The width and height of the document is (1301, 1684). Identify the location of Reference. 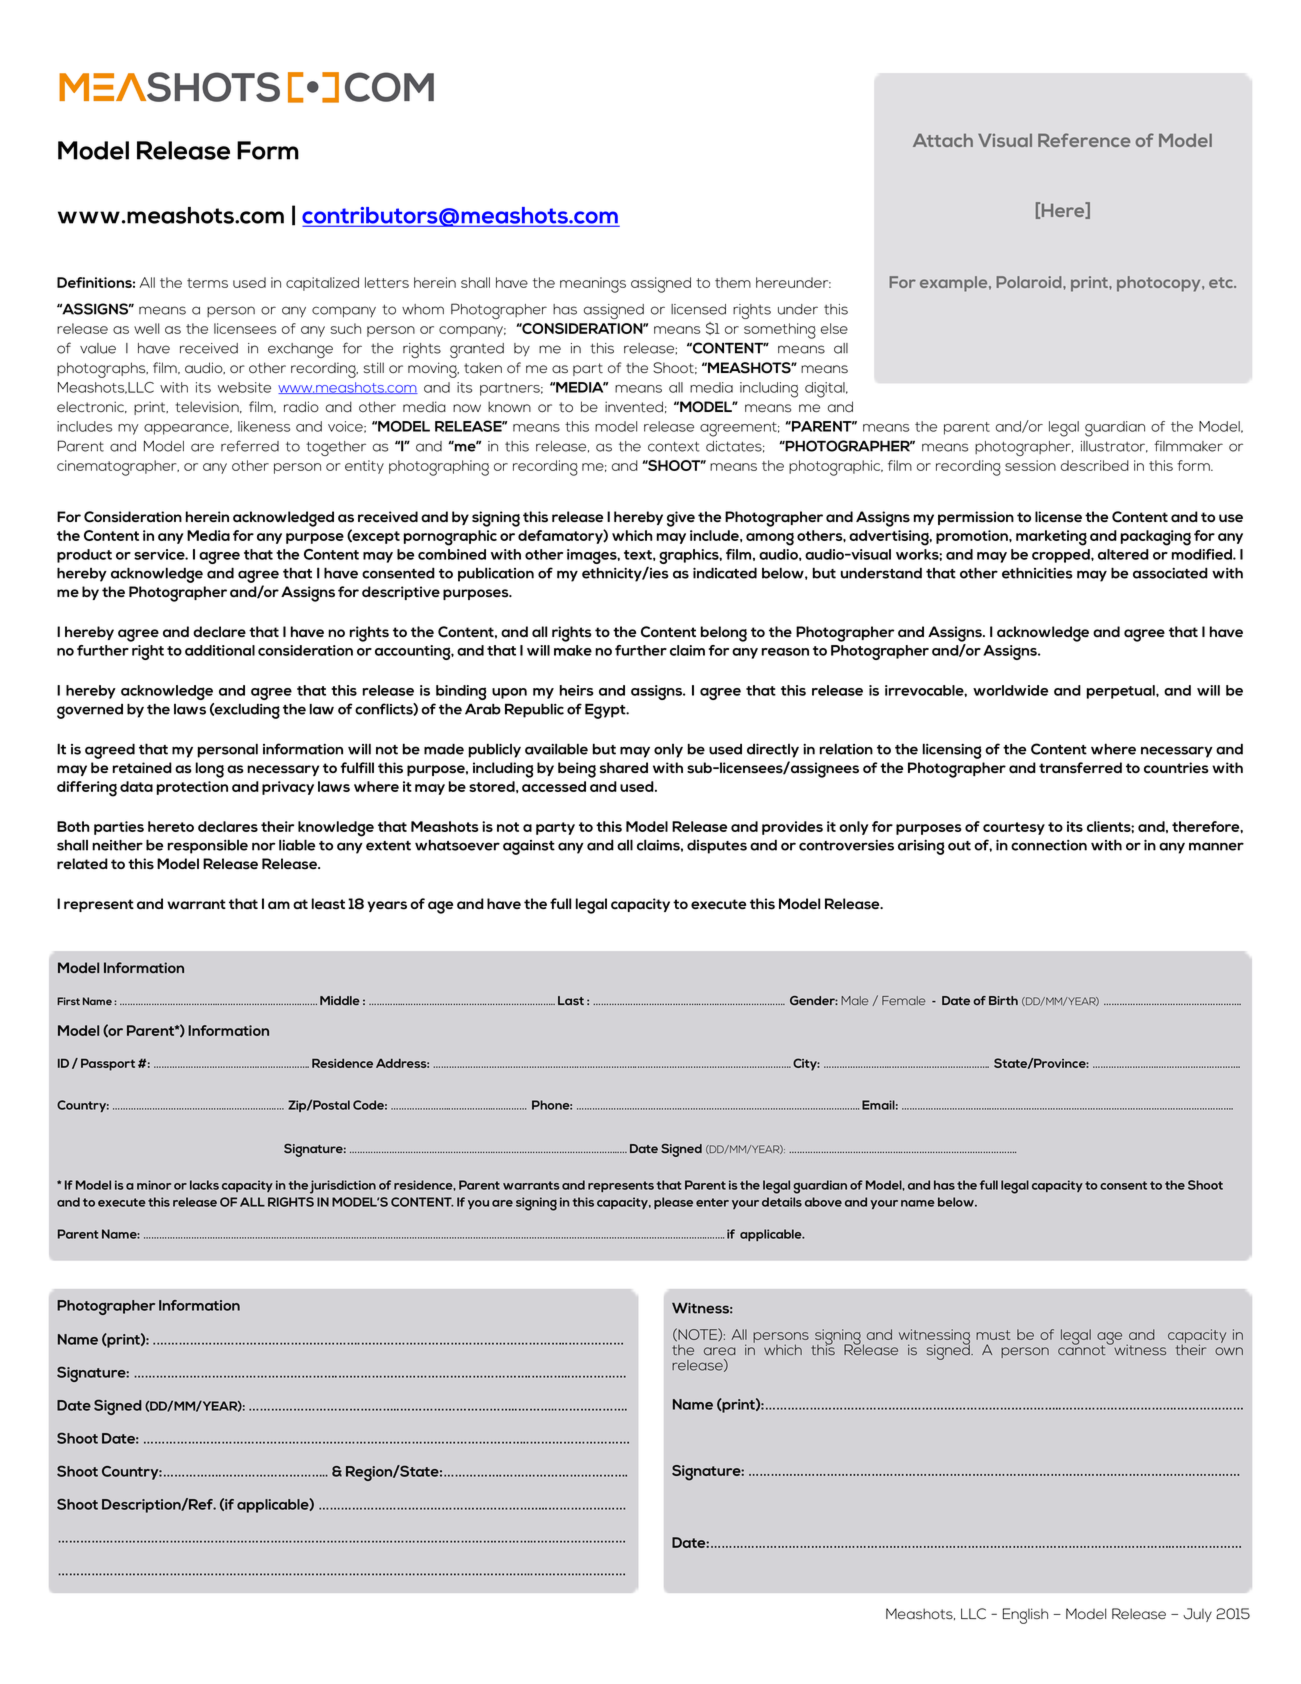
(1084, 140).
